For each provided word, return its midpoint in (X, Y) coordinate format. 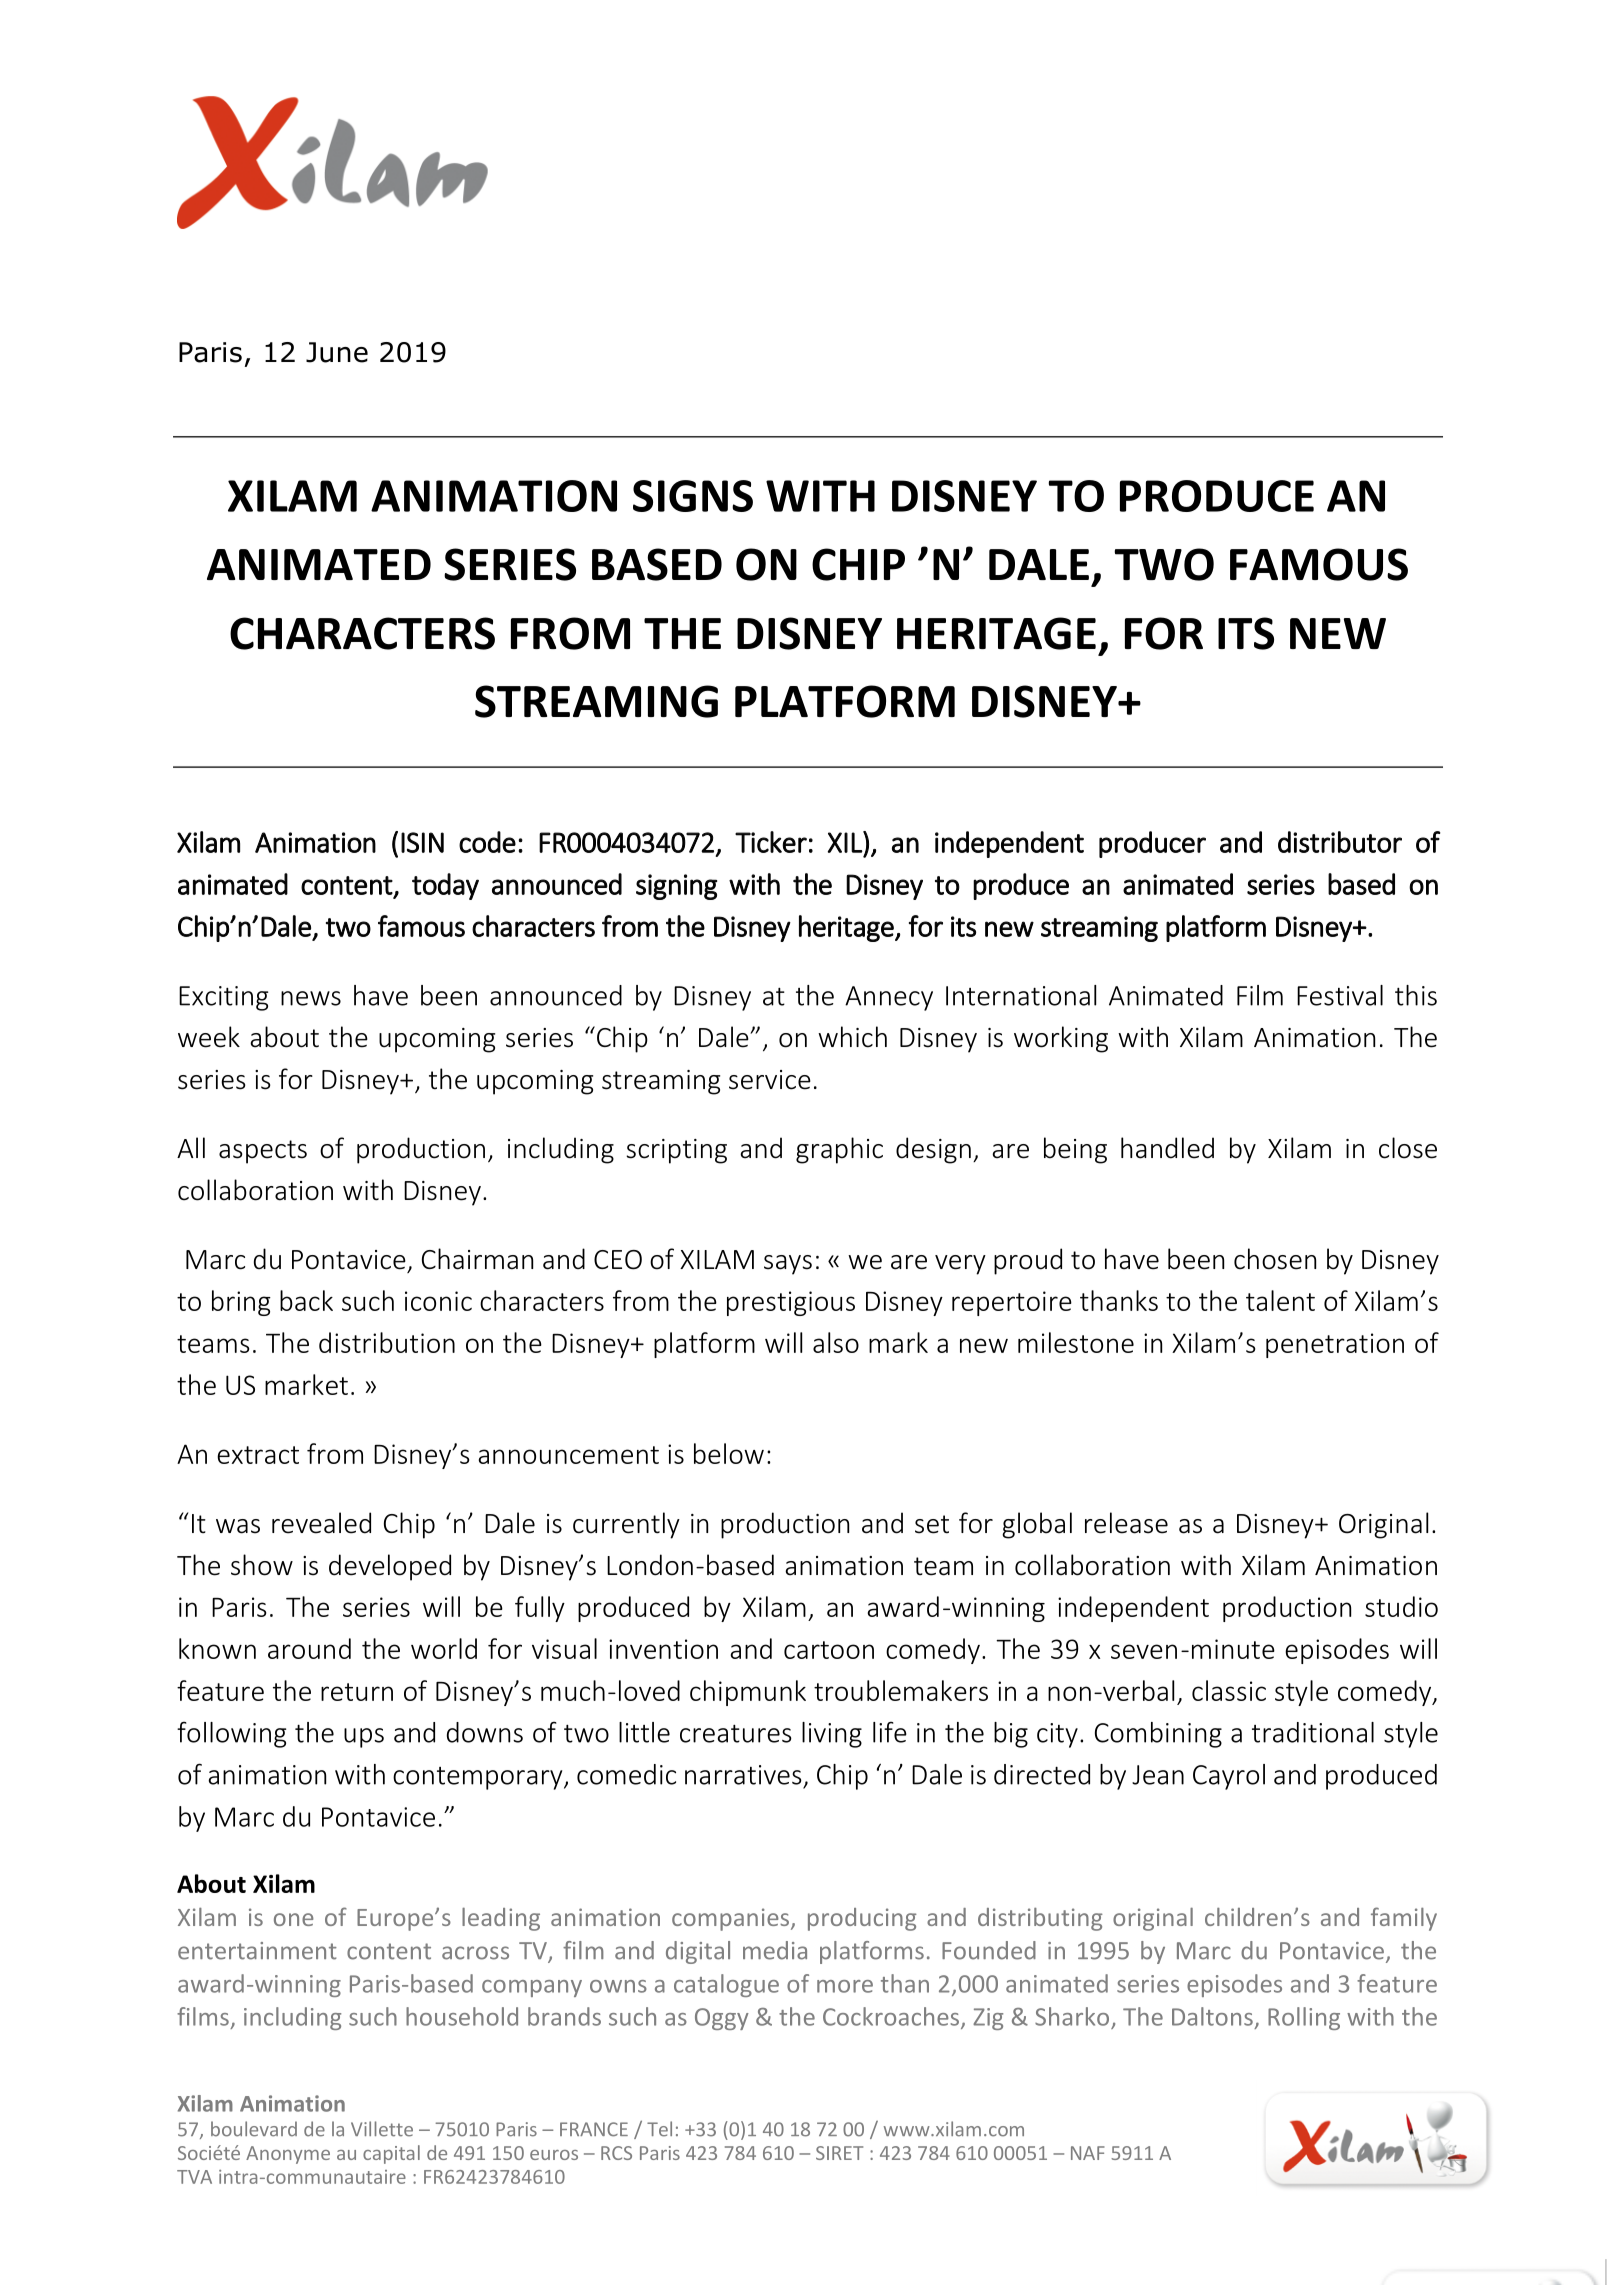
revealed (321, 1523)
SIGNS (693, 496)
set (932, 1524)
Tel (659, 2129)
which (852, 1037)
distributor (1340, 842)
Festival (1340, 995)
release (1126, 1523)
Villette (382, 2129)
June (337, 352)
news (311, 998)
